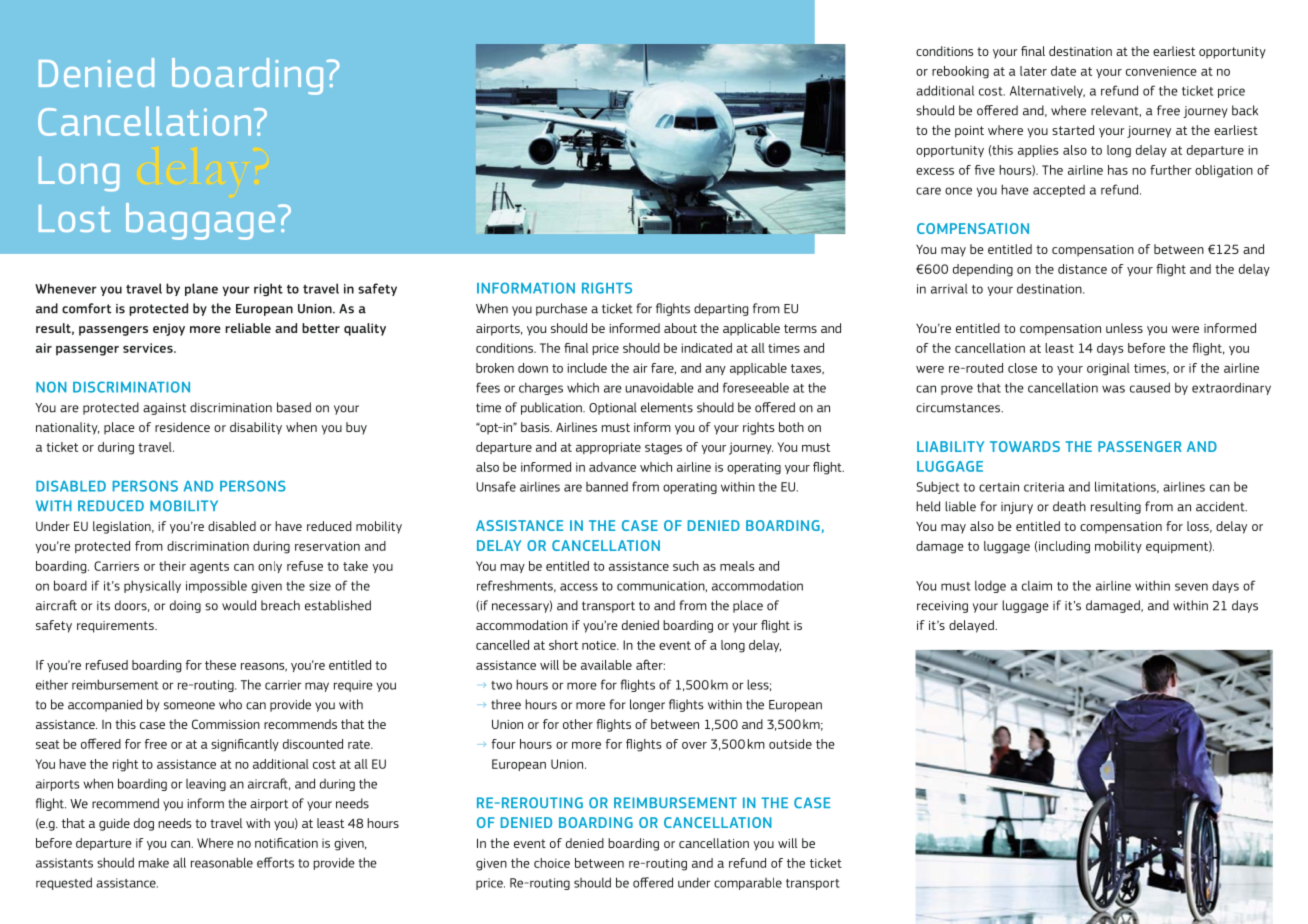 The height and width of the page is (924, 1308). Describe the element at coordinates (1063, 71) in the page. I see `date` at that location.
